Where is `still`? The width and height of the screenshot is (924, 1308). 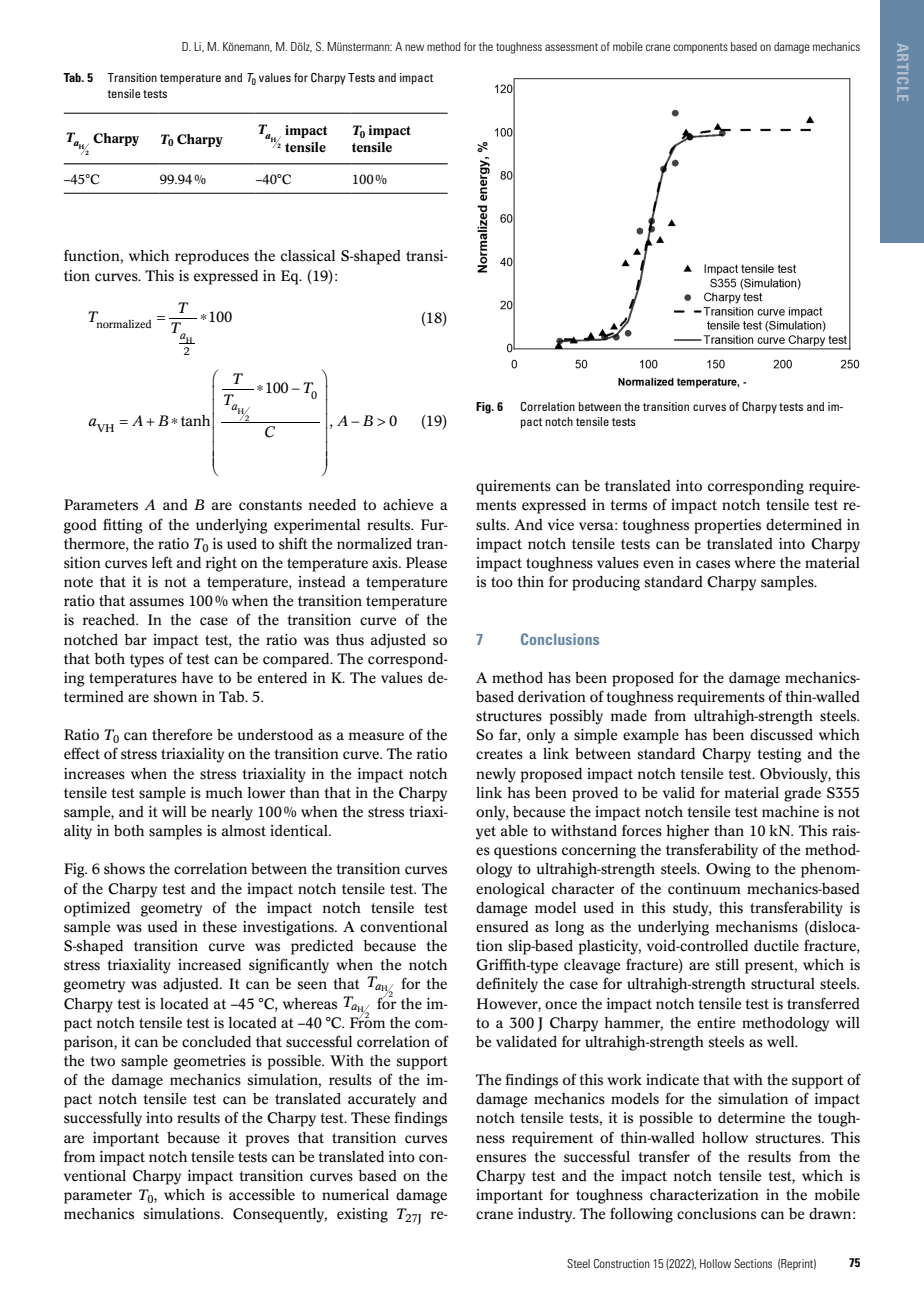 still is located at coordinates (727, 965).
